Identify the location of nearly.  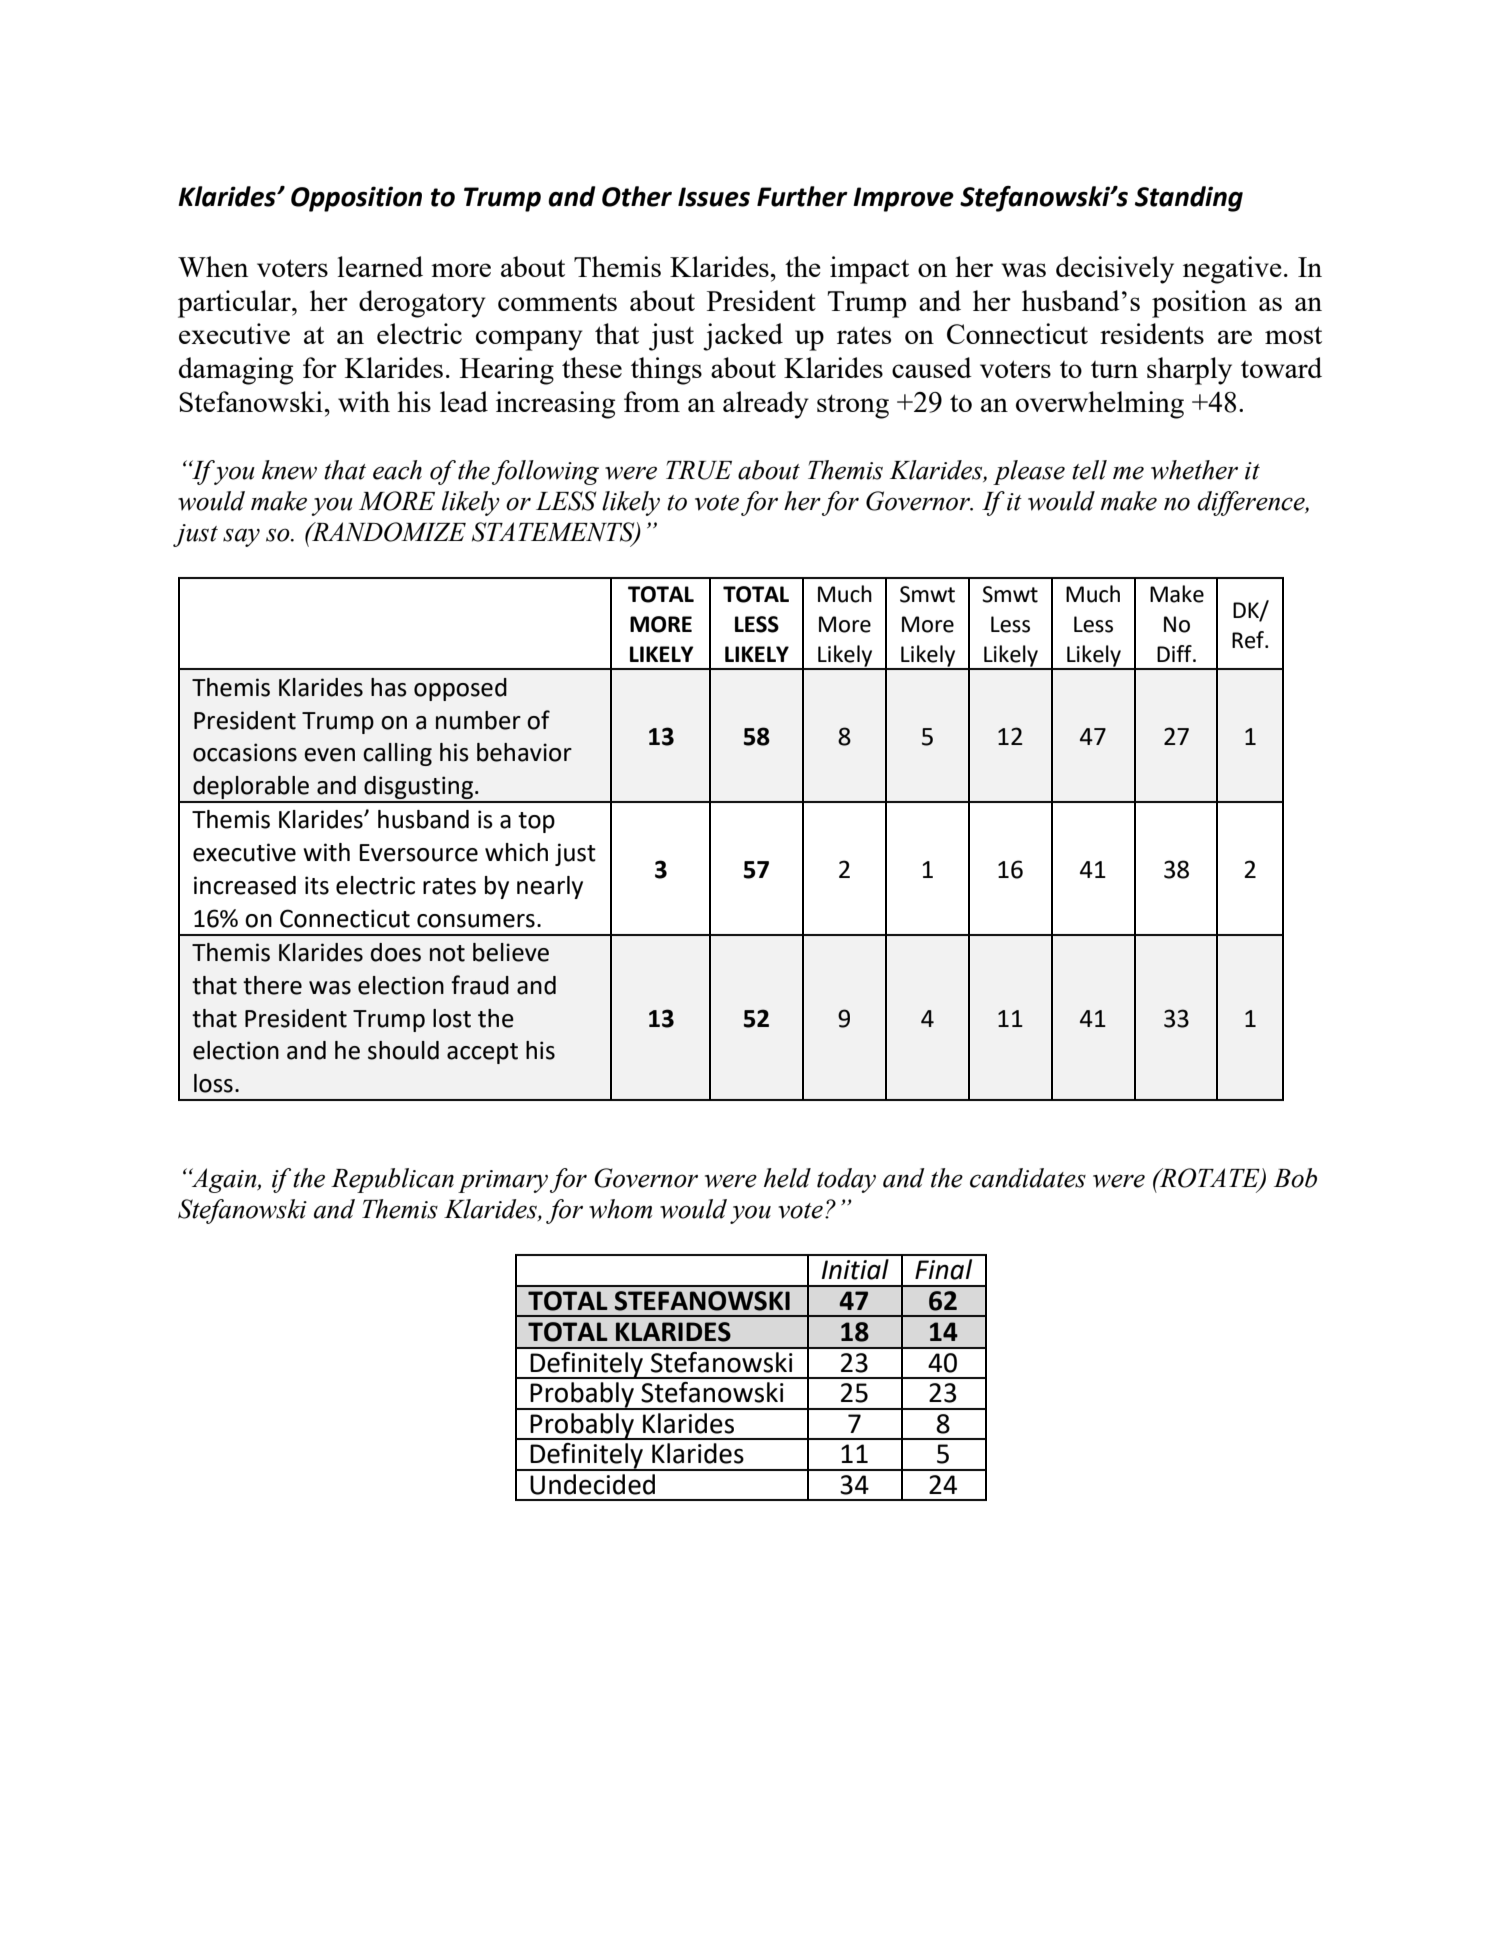
(550, 887).
